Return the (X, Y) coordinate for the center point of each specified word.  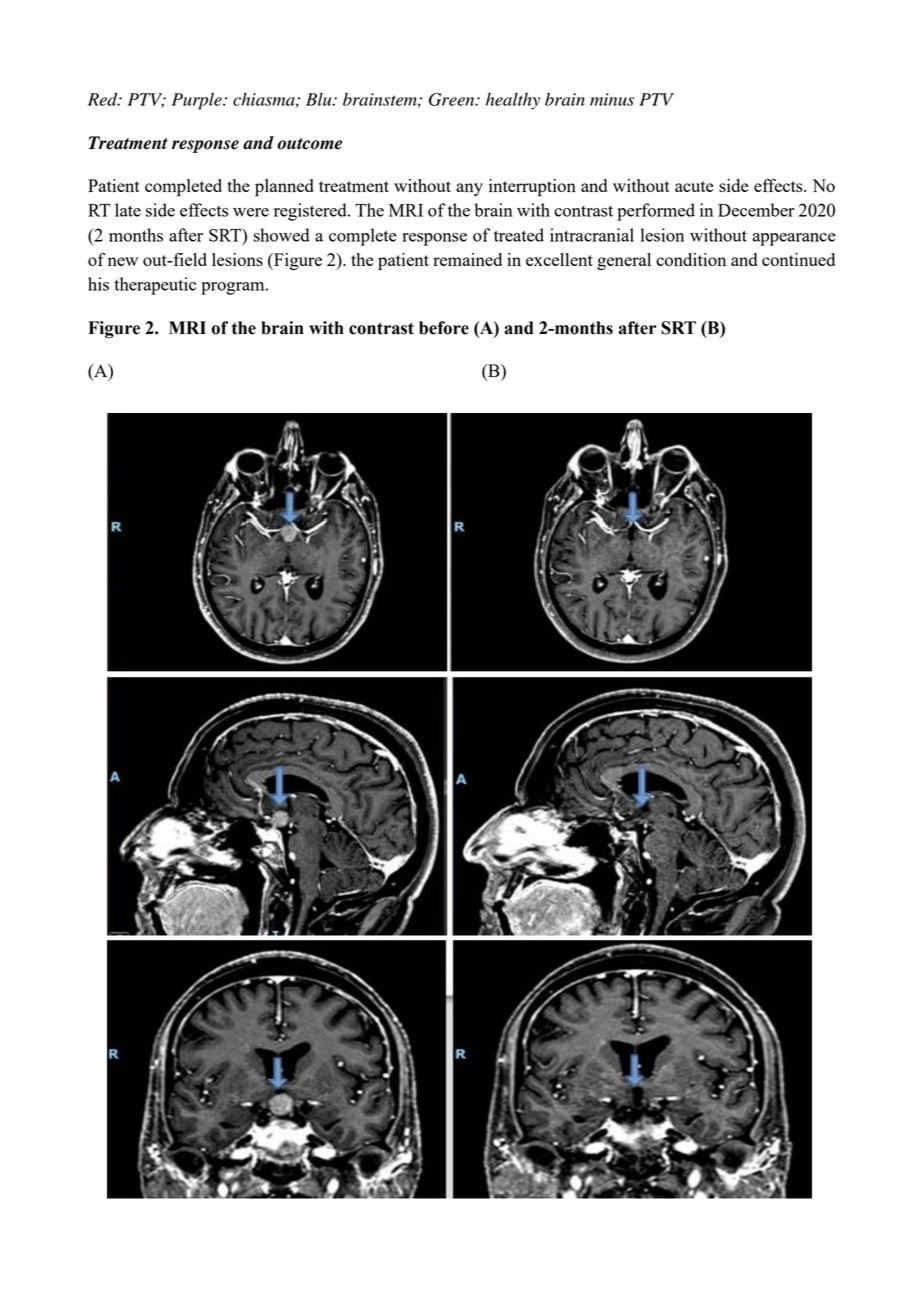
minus (612, 99)
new (123, 261)
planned (284, 187)
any (469, 189)
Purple (198, 101)
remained (467, 259)
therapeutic (155, 286)
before (444, 328)
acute (694, 186)
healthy (513, 101)
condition (691, 259)
